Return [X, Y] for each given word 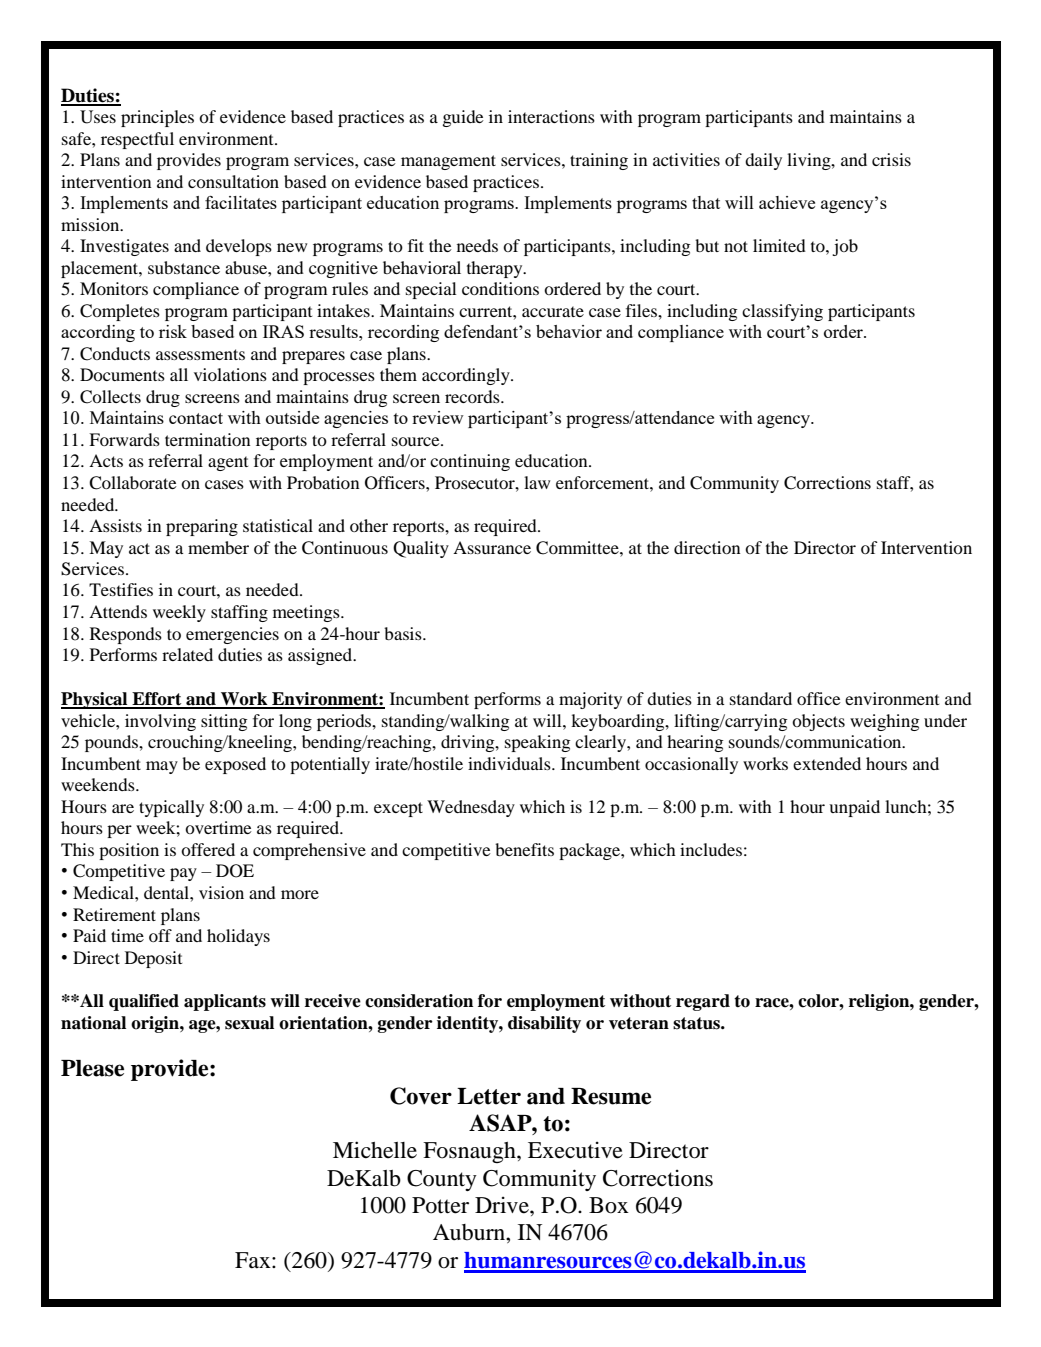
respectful [137, 140]
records [473, 396]
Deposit [153, 959]
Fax [254, 1260]
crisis [891, 159]
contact [196, 418]
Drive [503, 1205]
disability [544, 1024]
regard [703, 1002]
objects [818, 722]
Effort [157, 700]
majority [590, 700]
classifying [782, 312]
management [448, 162]
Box [609, 1205]
